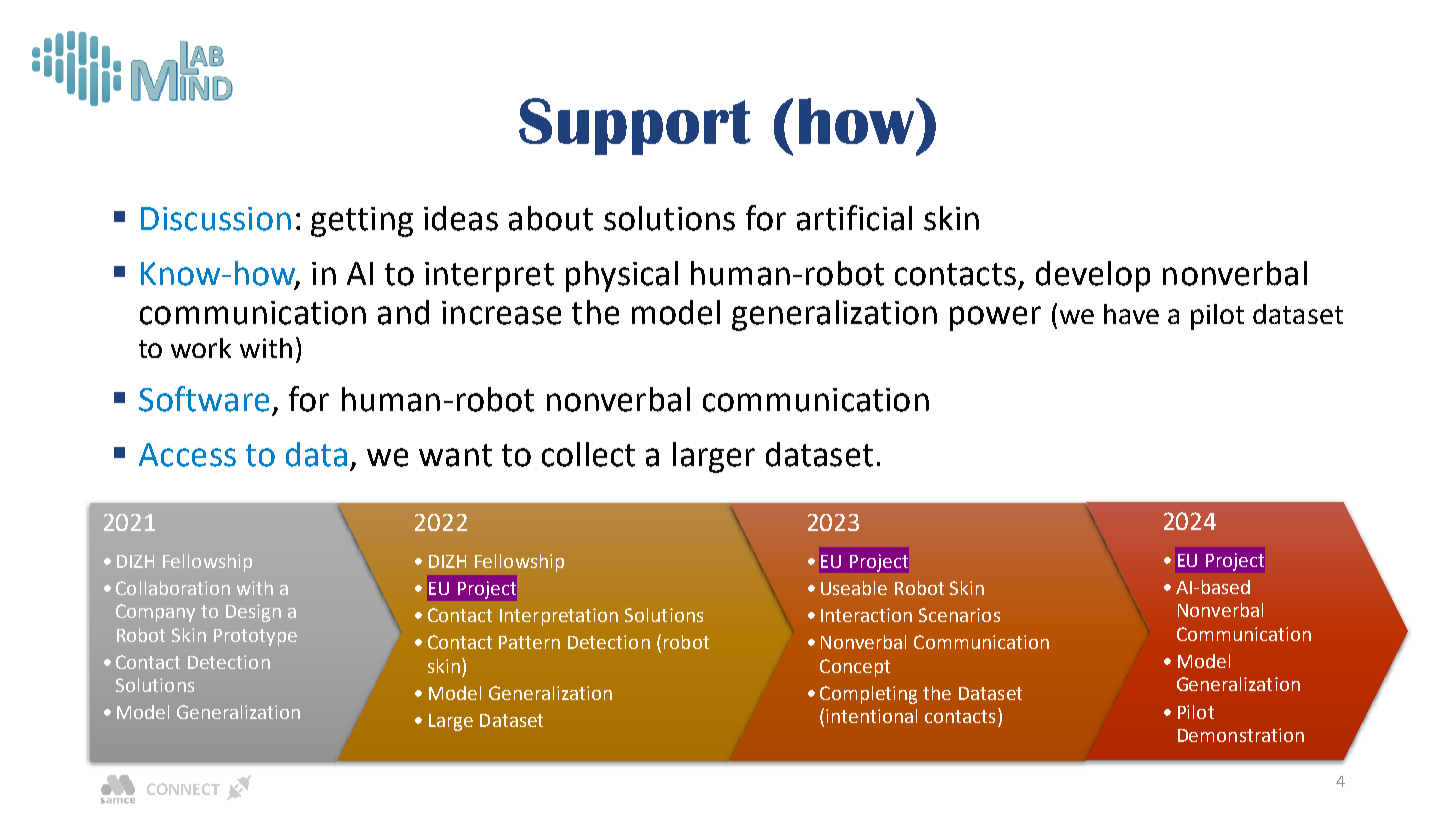 Image resolution: width=1456 pixels, height=819 pixels. What do you see at coordinates (1131, 314) in the screenshot?
I see `have` at bounding box center [1131, 314].
